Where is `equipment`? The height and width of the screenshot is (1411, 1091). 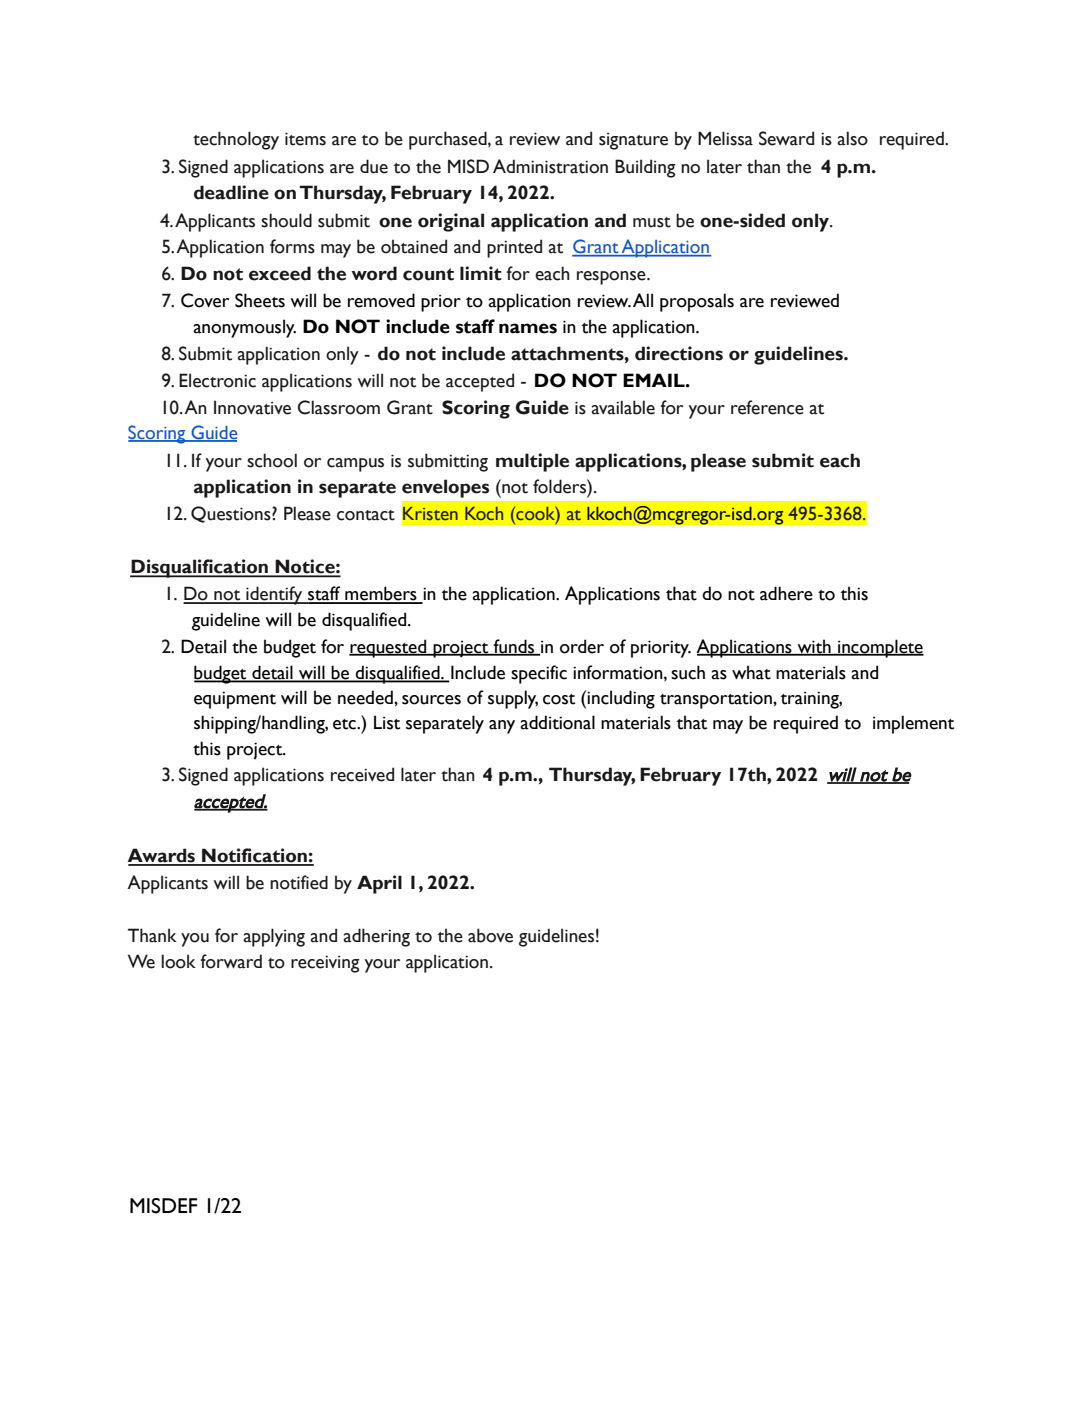 equipment is located at coordinates (235, 700).
